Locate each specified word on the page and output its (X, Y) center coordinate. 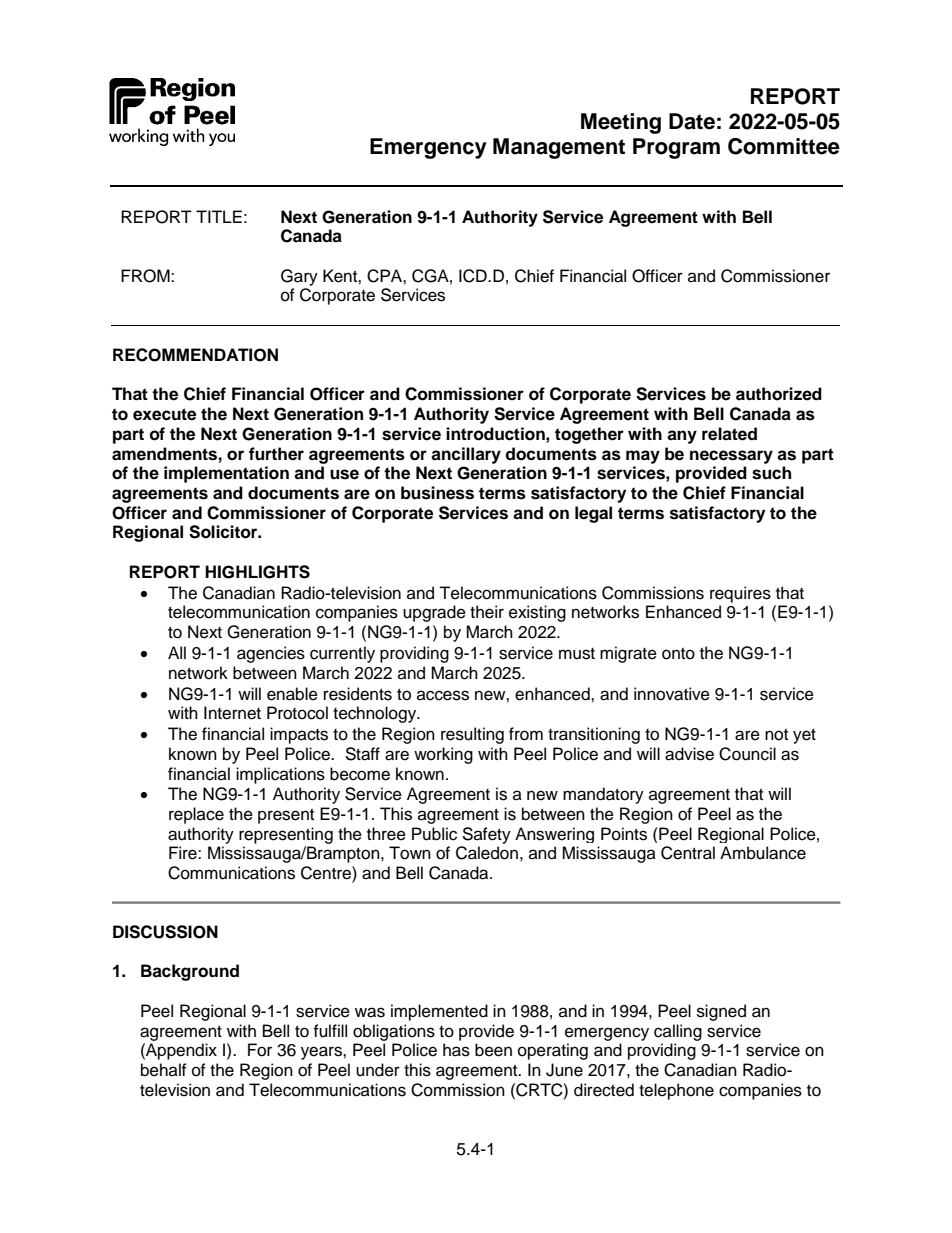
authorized (779, 394)
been (493, 1050)
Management (559, 148)
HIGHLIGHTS (257, 572)
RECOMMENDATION (195, 355)
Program (676, 148)
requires (740, 594)
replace (196, 815)
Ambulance (763, 853)
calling (678, 1032)
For (260, 1050)
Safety (486, 835)
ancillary (466, 455)
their (487, 612)
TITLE (219, 216)
